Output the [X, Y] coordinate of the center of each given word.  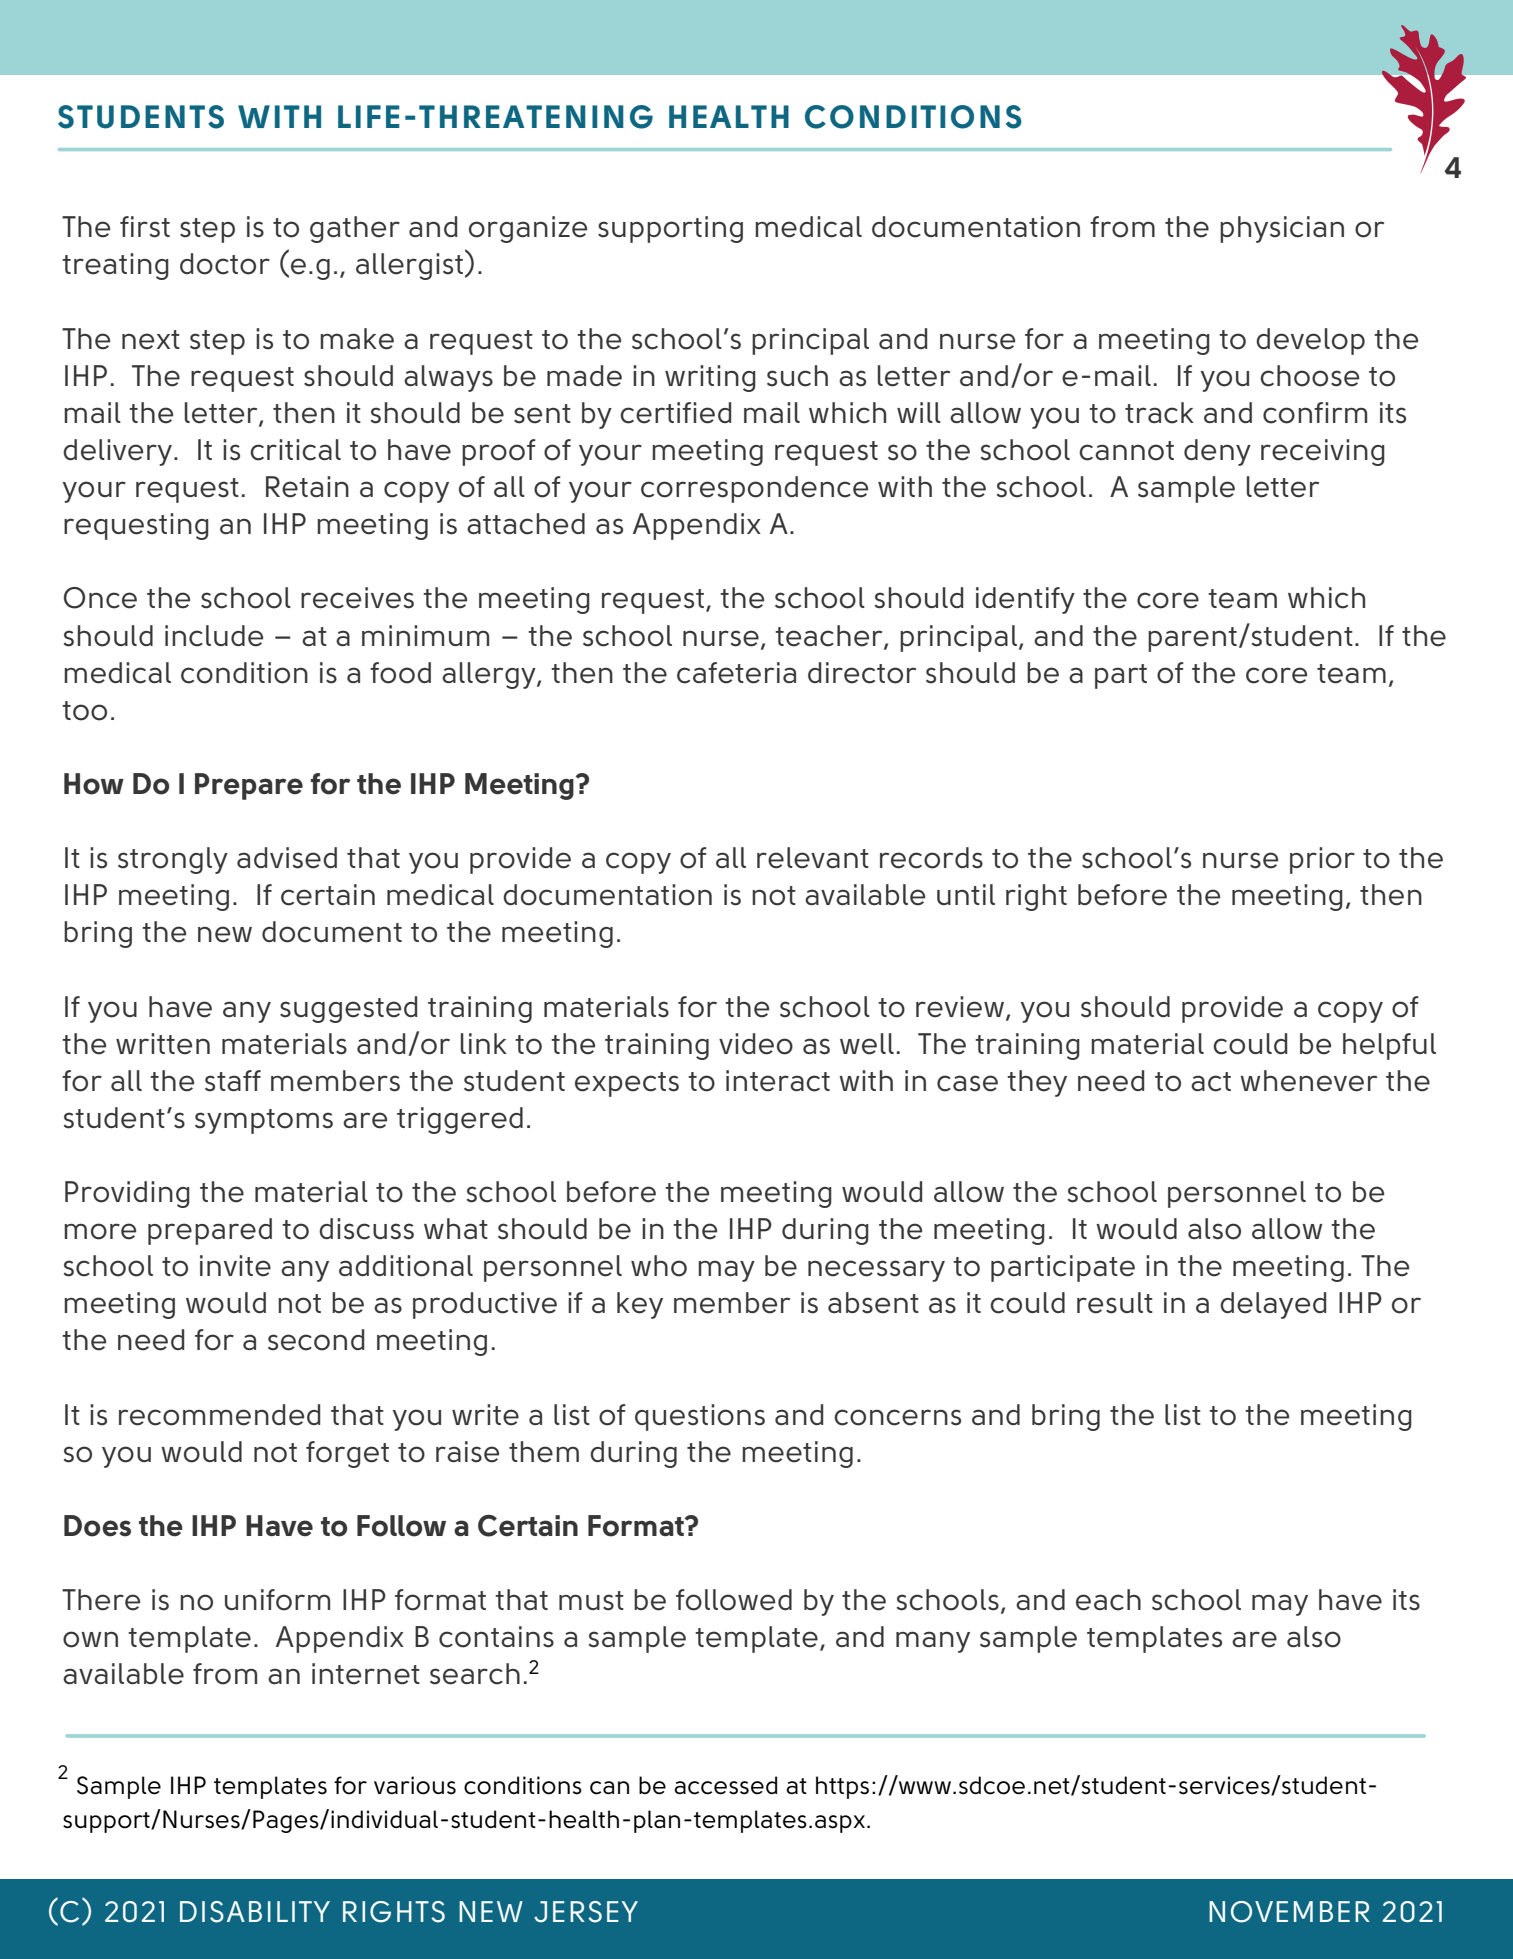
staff [233, 1081]
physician [1282, 229]
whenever [1308, 1081]
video [756, 1044]
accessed [725, 1785]
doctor [225, 264]
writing [710, 378]
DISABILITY [255, 1912]
